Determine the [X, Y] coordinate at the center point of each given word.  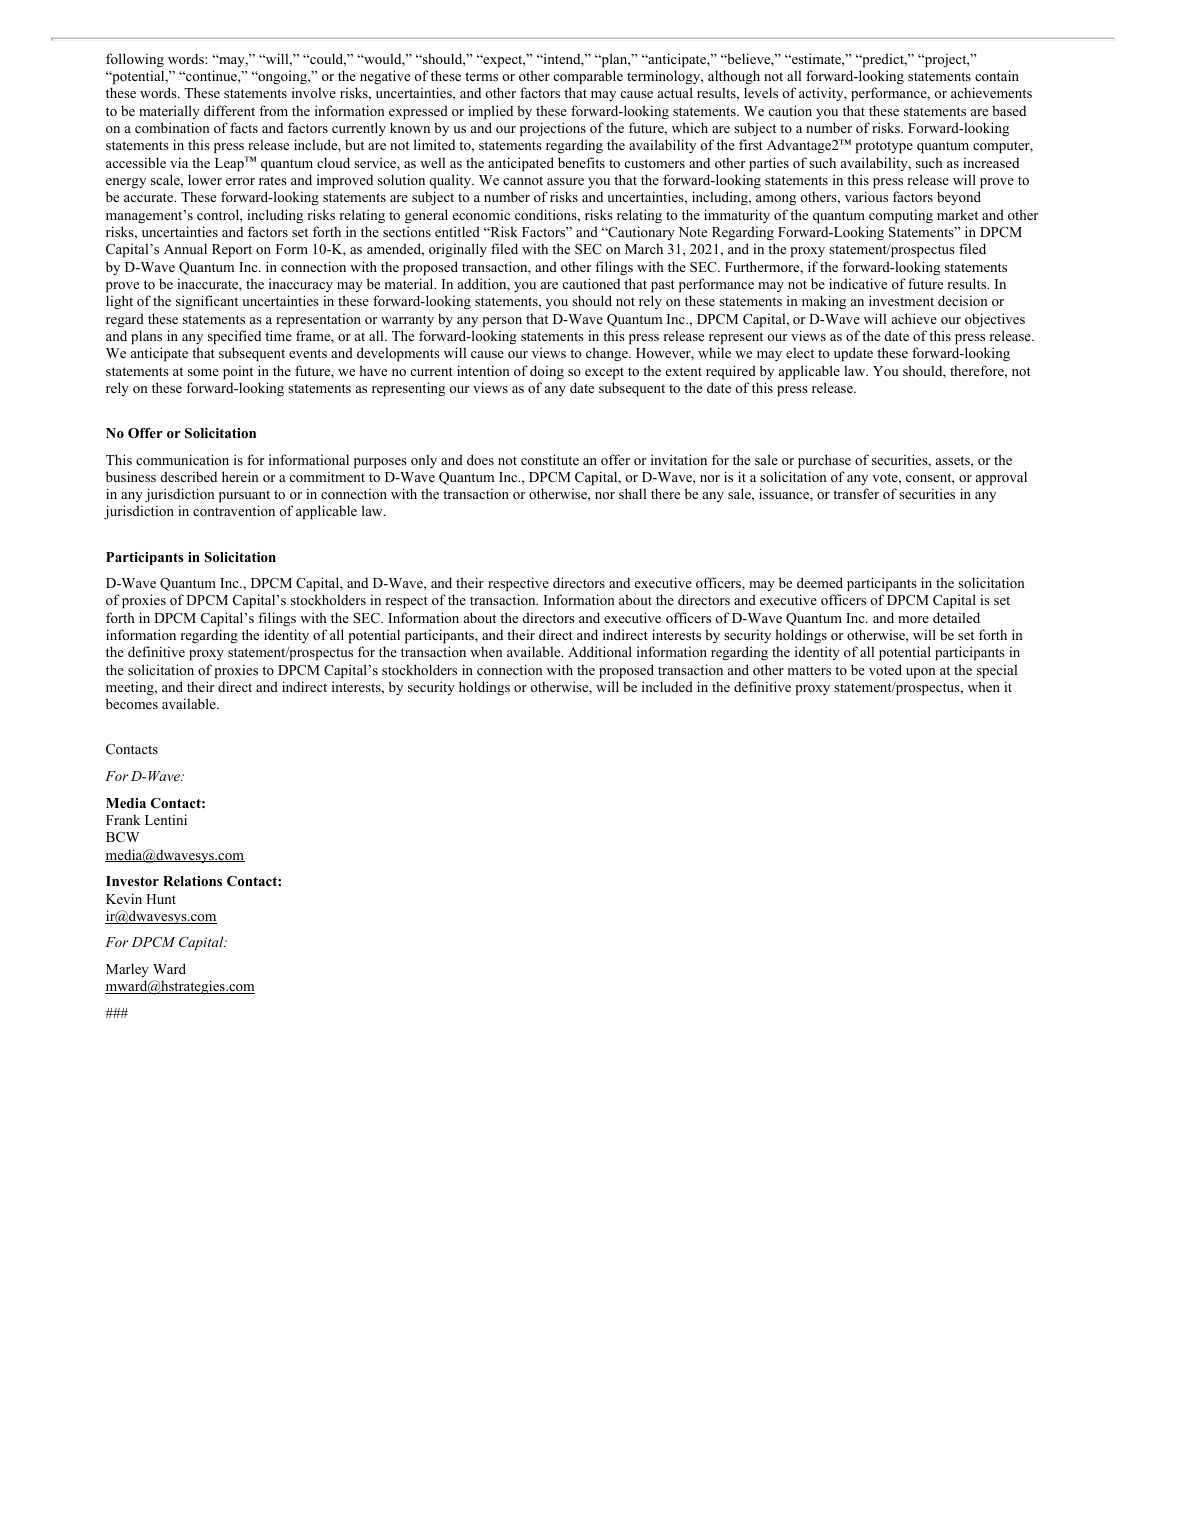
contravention [234, 510]
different [229, 110]
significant [207, 302]
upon [921, 673]
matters [809, 670]
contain [997, 75]
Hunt [161, 899]
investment [901, 300]
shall [632, 493]
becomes [132, 703]
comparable [588, 77]
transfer [856, 493]
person [502, 322]
